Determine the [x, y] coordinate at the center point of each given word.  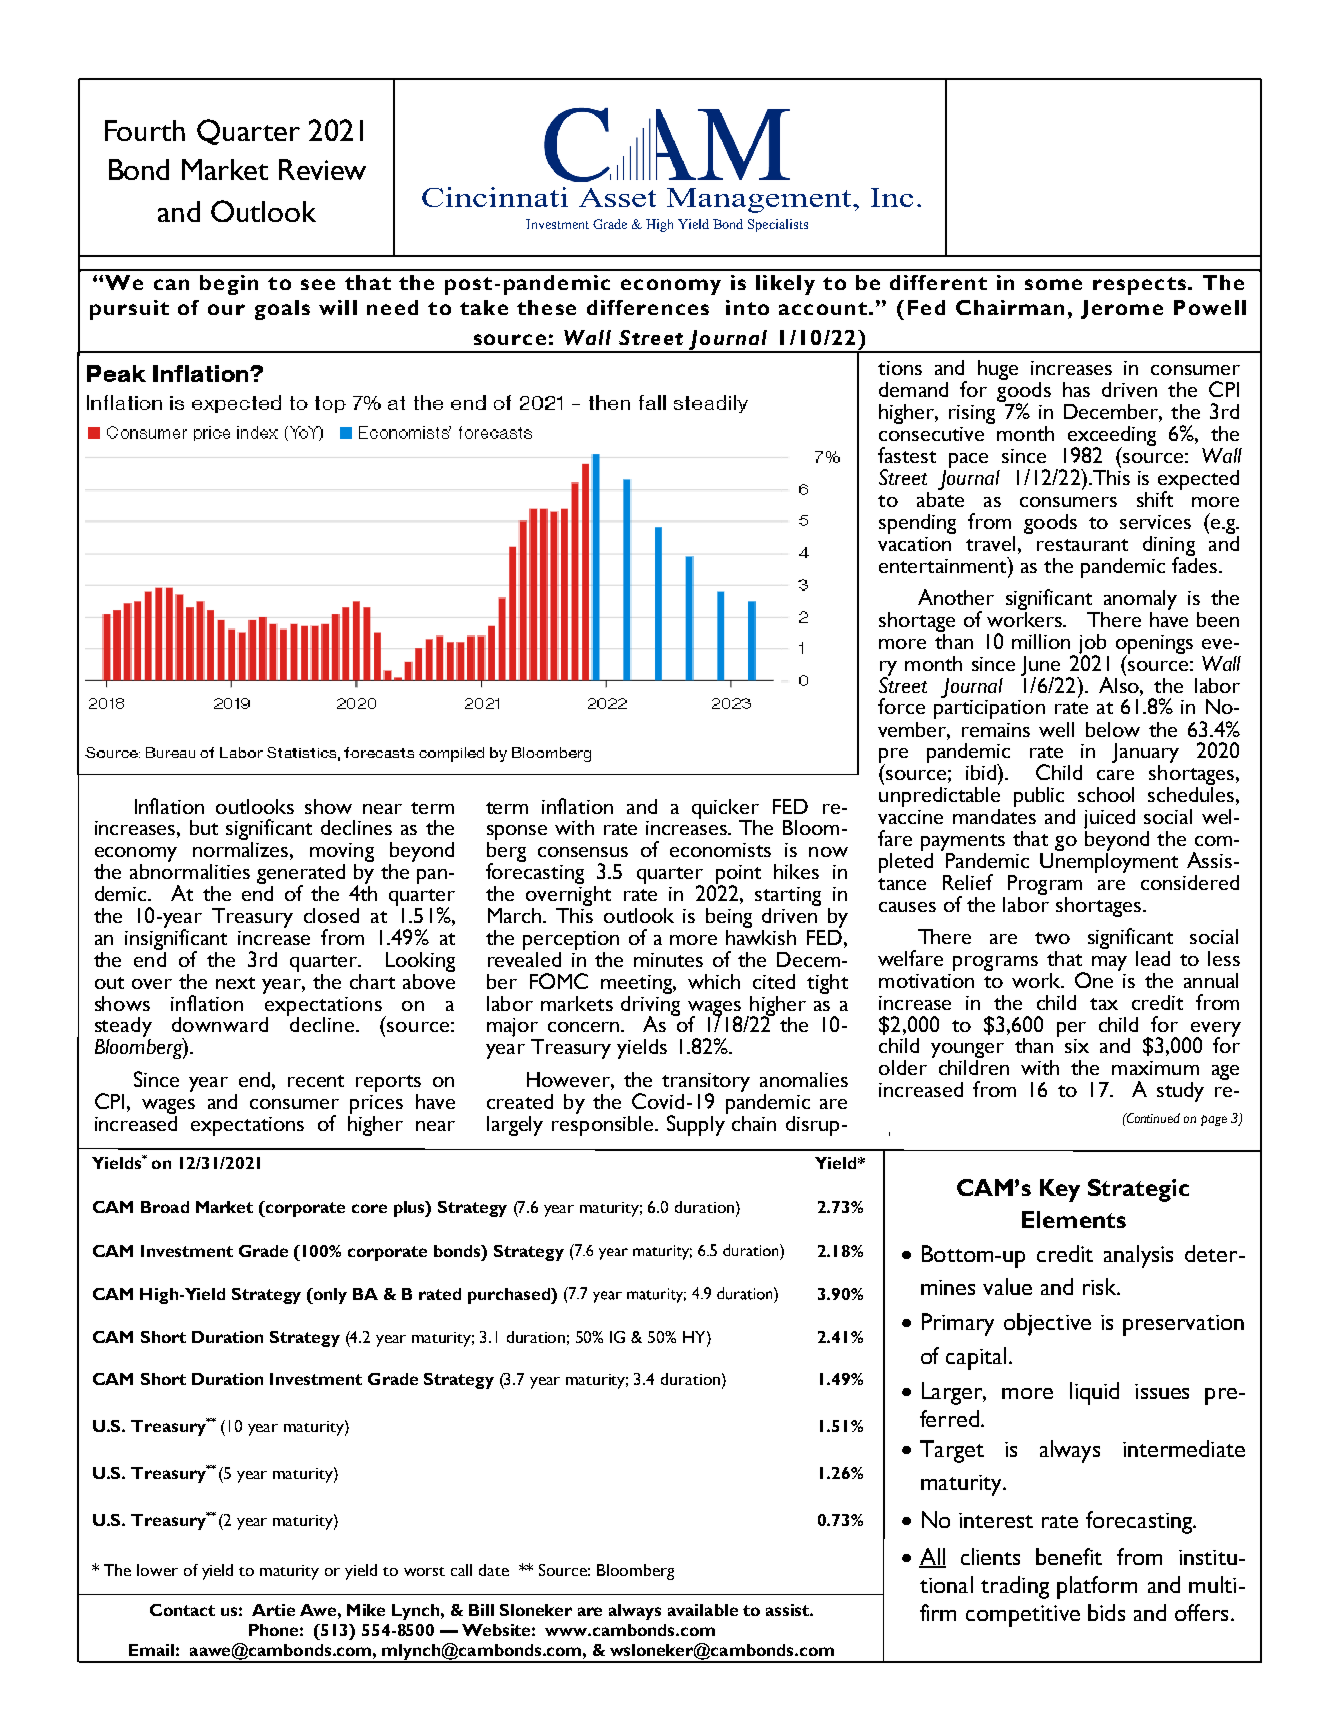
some [1053, 284]
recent [316, 1081]
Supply [697, 1124]
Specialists [778, 225]
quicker [725, 810]
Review [322, 169]
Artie [273, 1610]
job [1092, 645]
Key [1060, 1190]
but [204, 827]
